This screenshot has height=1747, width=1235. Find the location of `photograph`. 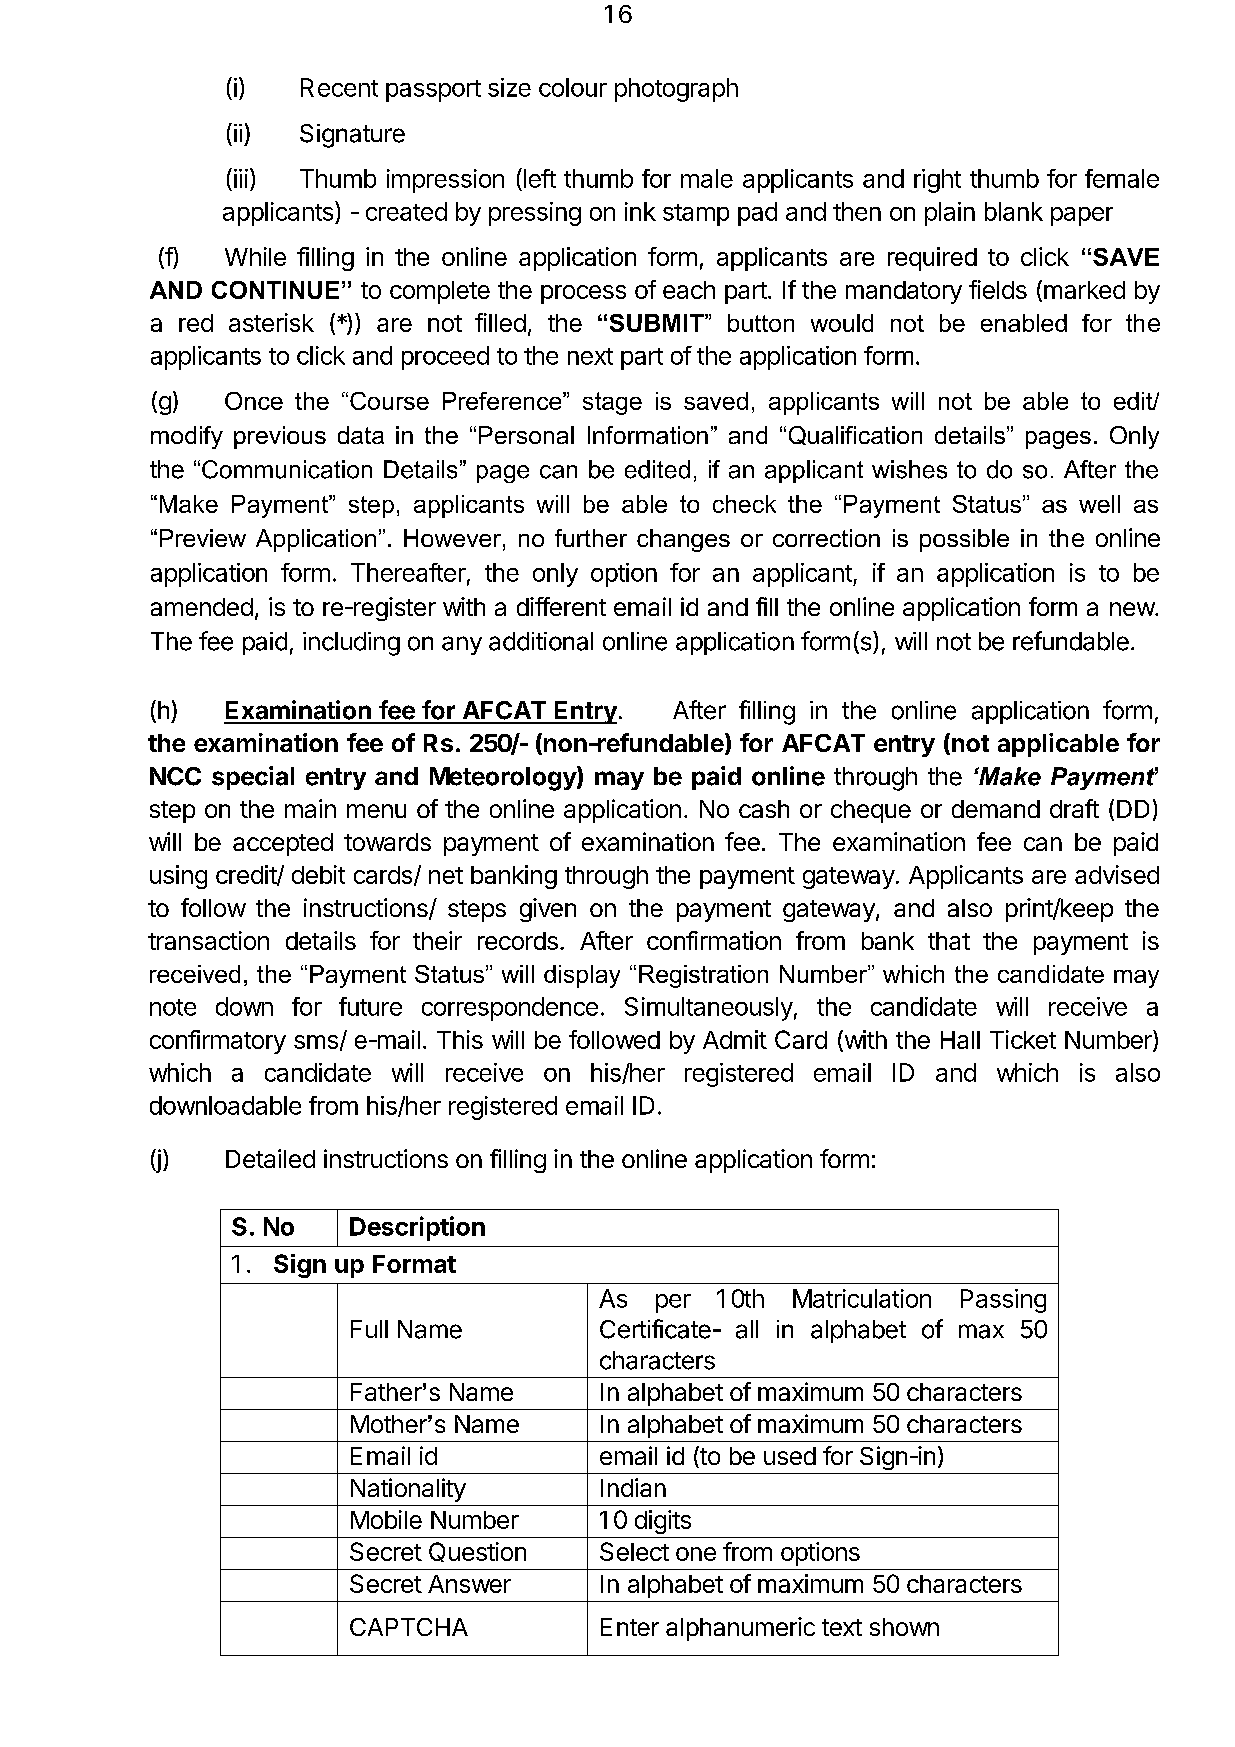

photograph is located at coordinates (676, 90).
